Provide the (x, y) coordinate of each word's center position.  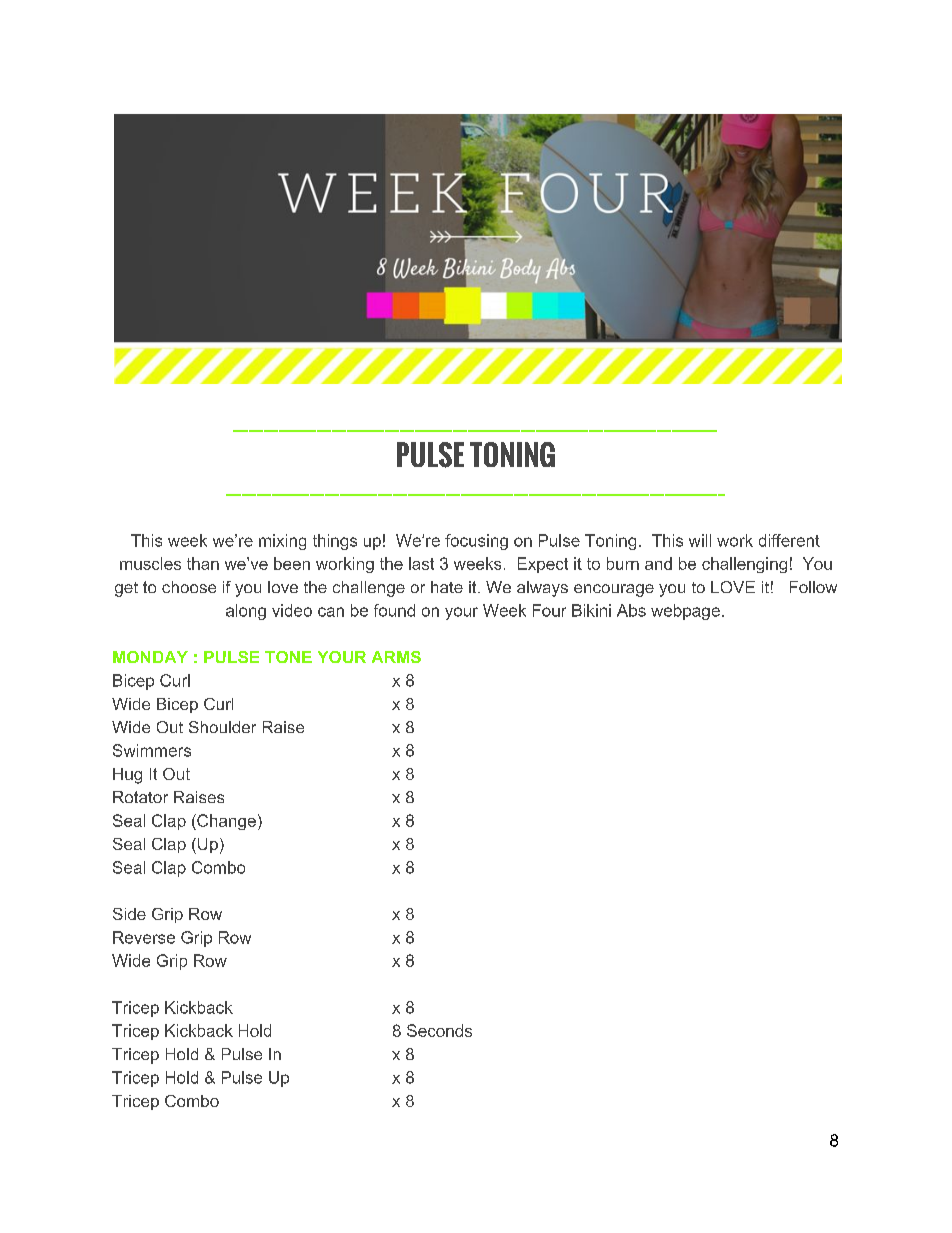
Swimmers (152, 750)
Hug (127, 776)
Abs (631, 610)
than (203, 563)
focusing (476, 542)
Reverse (144, 937)
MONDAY (150, 657)
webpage (685, 612)
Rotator (140, 797)
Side (129, 914)
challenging (744, 565)
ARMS (396, 657)
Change (225, 822)
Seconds (439, 1030)
